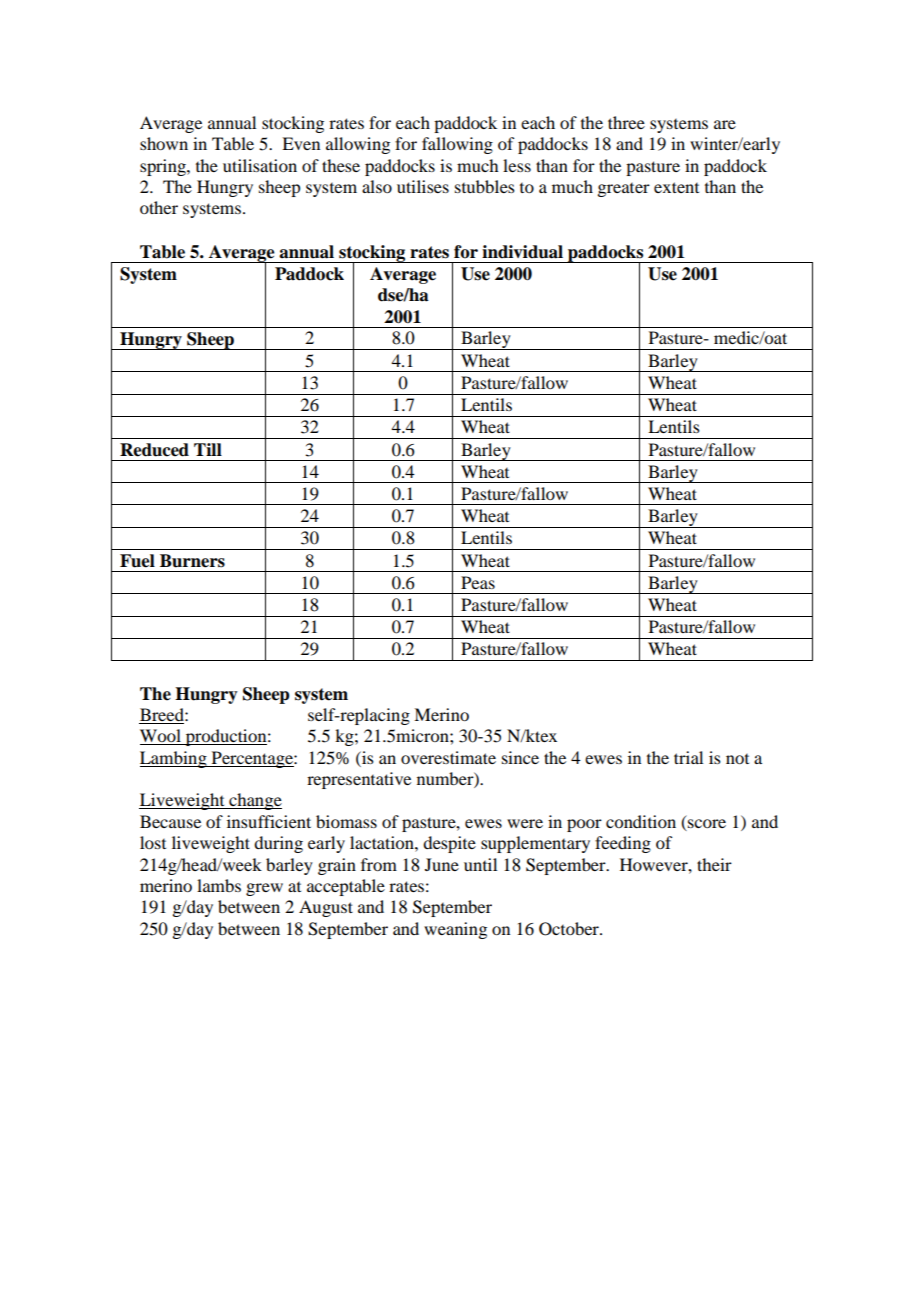 The image size is (924, 1308). What do you see at coordinates (522, 252) in the page?
I see `individual` at bounding box center [522, 252].
